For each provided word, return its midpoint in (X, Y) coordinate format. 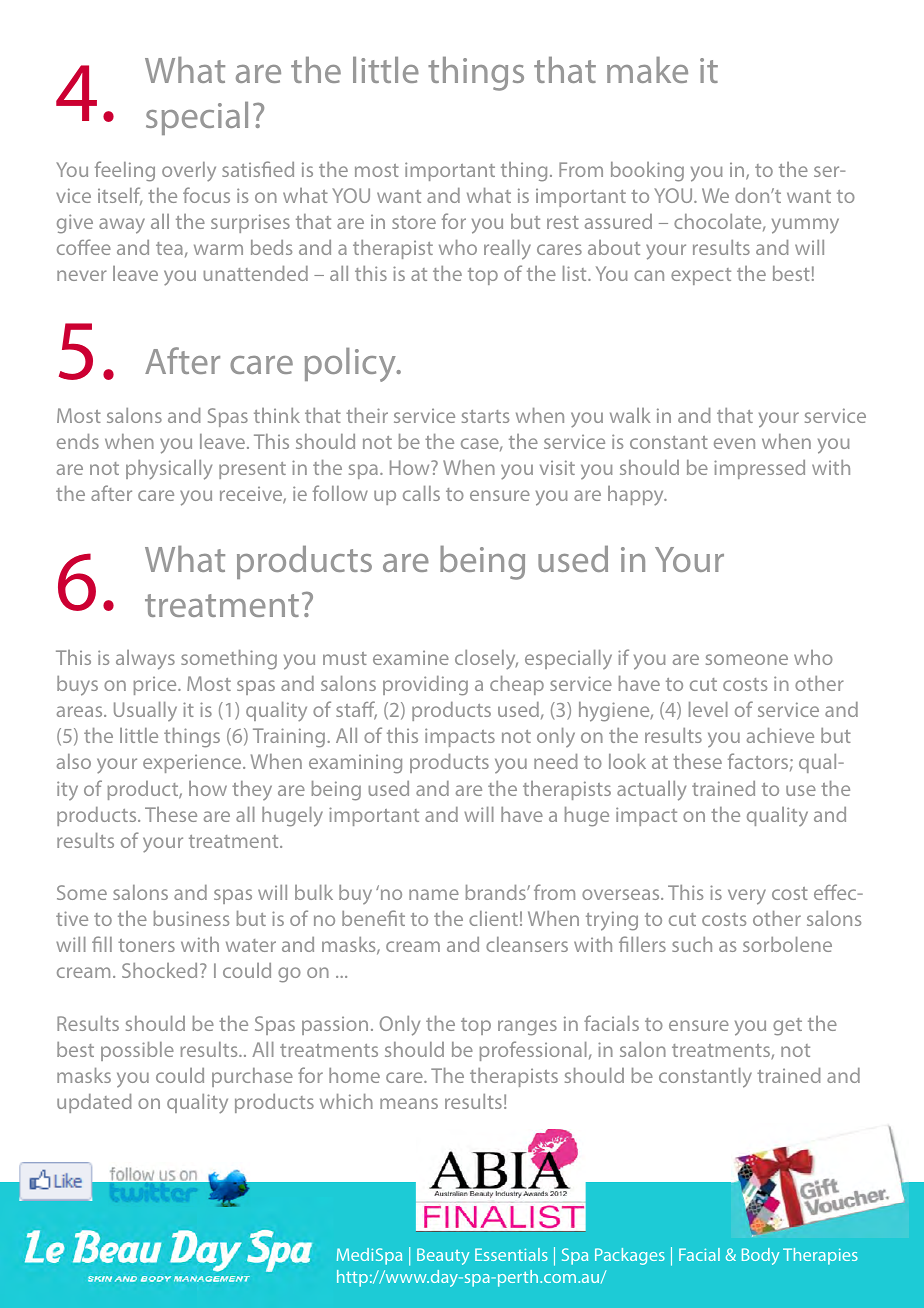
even (734, 443)
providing (425, 686)
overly (189, 172)
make (647, 70)
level (708, 709)
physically (169, 470)
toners (146, 945)
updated (94, 1103)
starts (485, 416)
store (414, 222)
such (692, 944)
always (145, 660)
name (434, 894)
